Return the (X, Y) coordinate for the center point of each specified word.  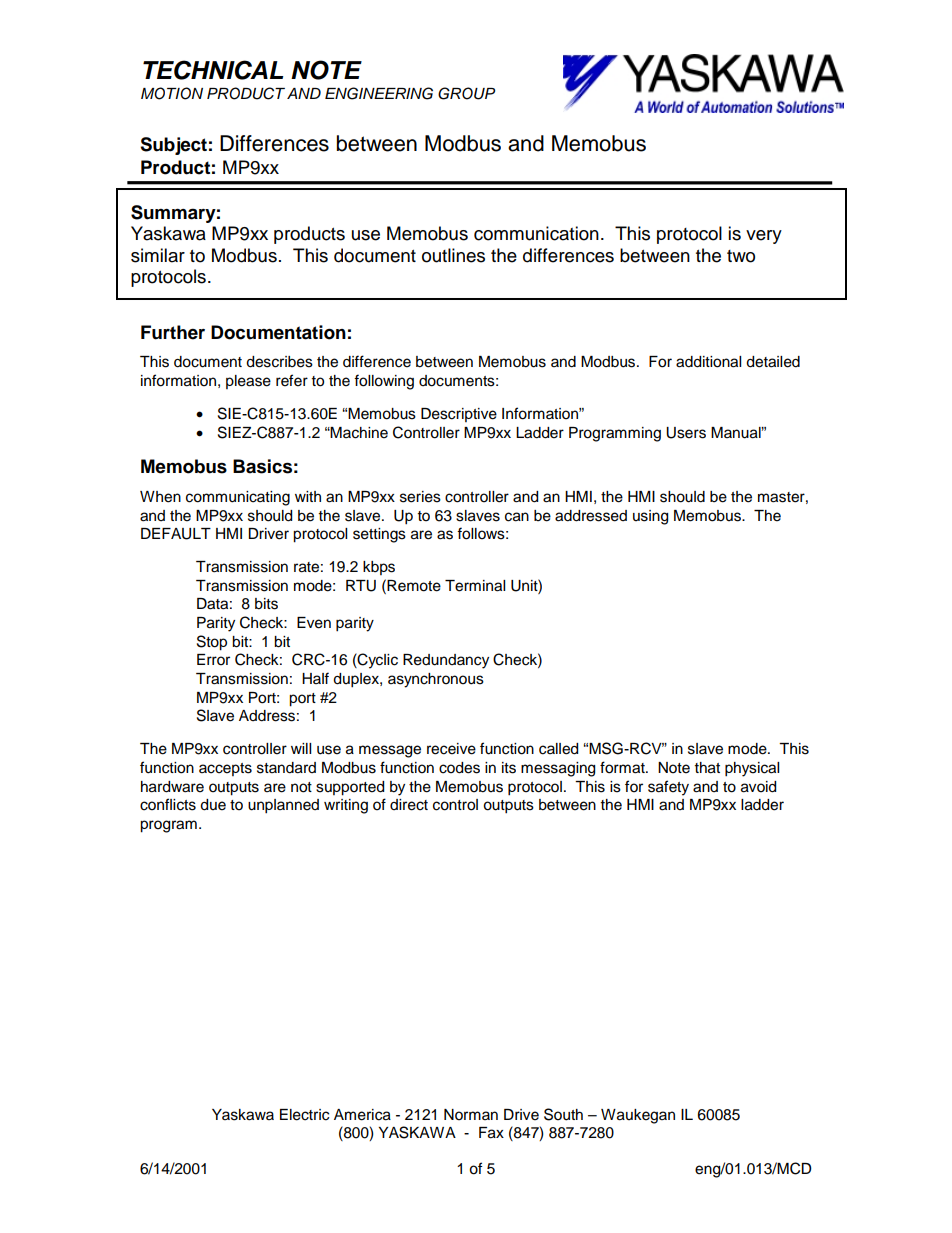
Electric (304, 1115)
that (707, 768)
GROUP (466, 93)
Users (686, 433)
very (764, 237)
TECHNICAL (213, 70)
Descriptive (459, 415)
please (248, 382)
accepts (225, 769)
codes (459, 768)
